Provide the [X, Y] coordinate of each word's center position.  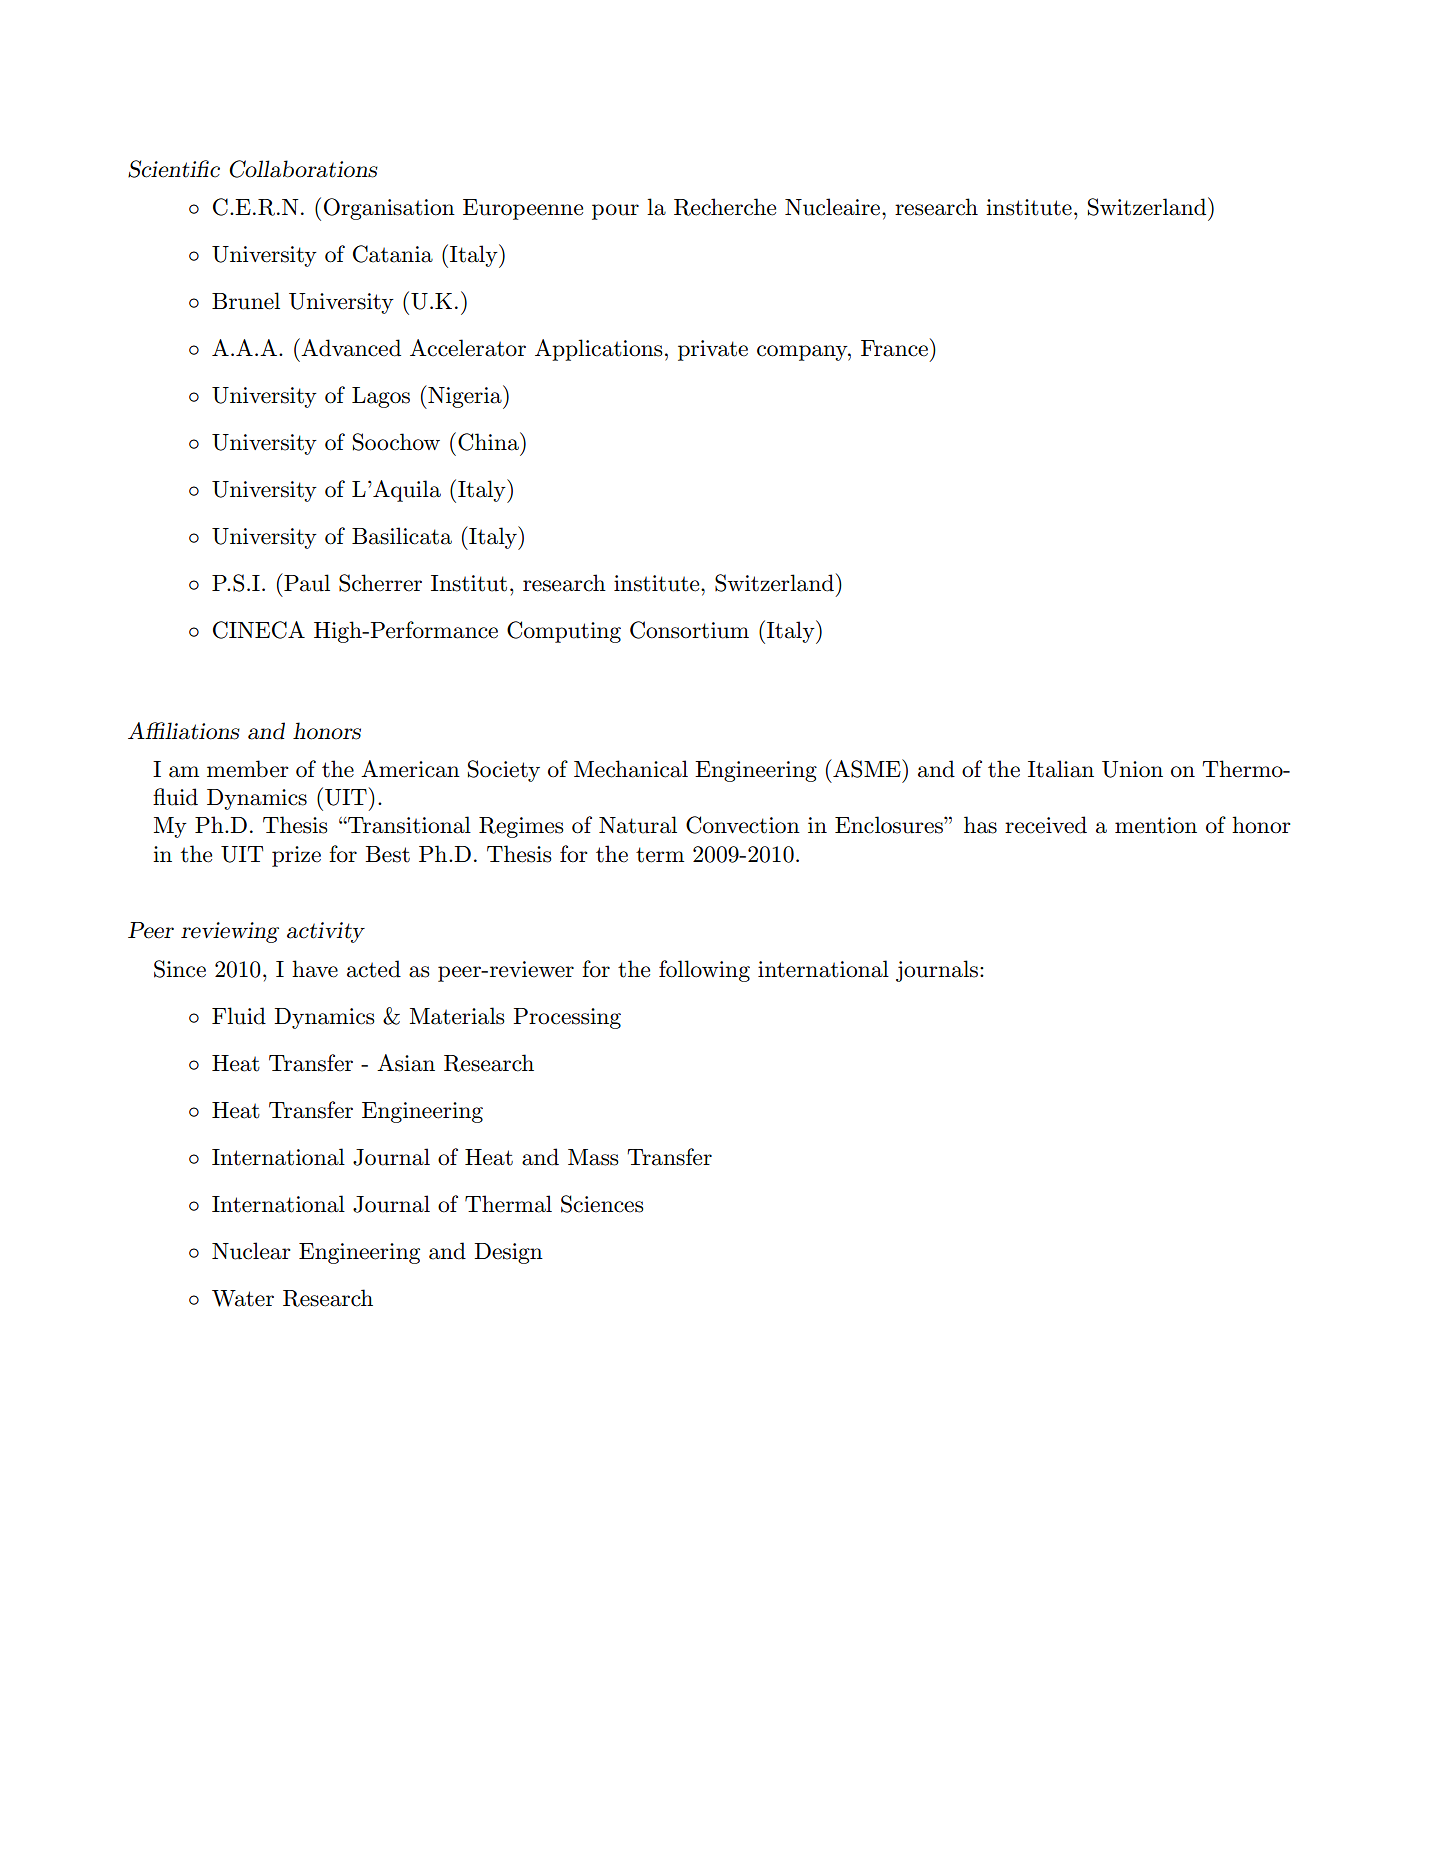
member [248, 769]
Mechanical [631, 769]
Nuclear [251, 1251]
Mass [593, 1157]
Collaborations [303, 169]
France [894, 348]
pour [615, 212]
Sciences [602, 1204]
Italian [1061, 769]
